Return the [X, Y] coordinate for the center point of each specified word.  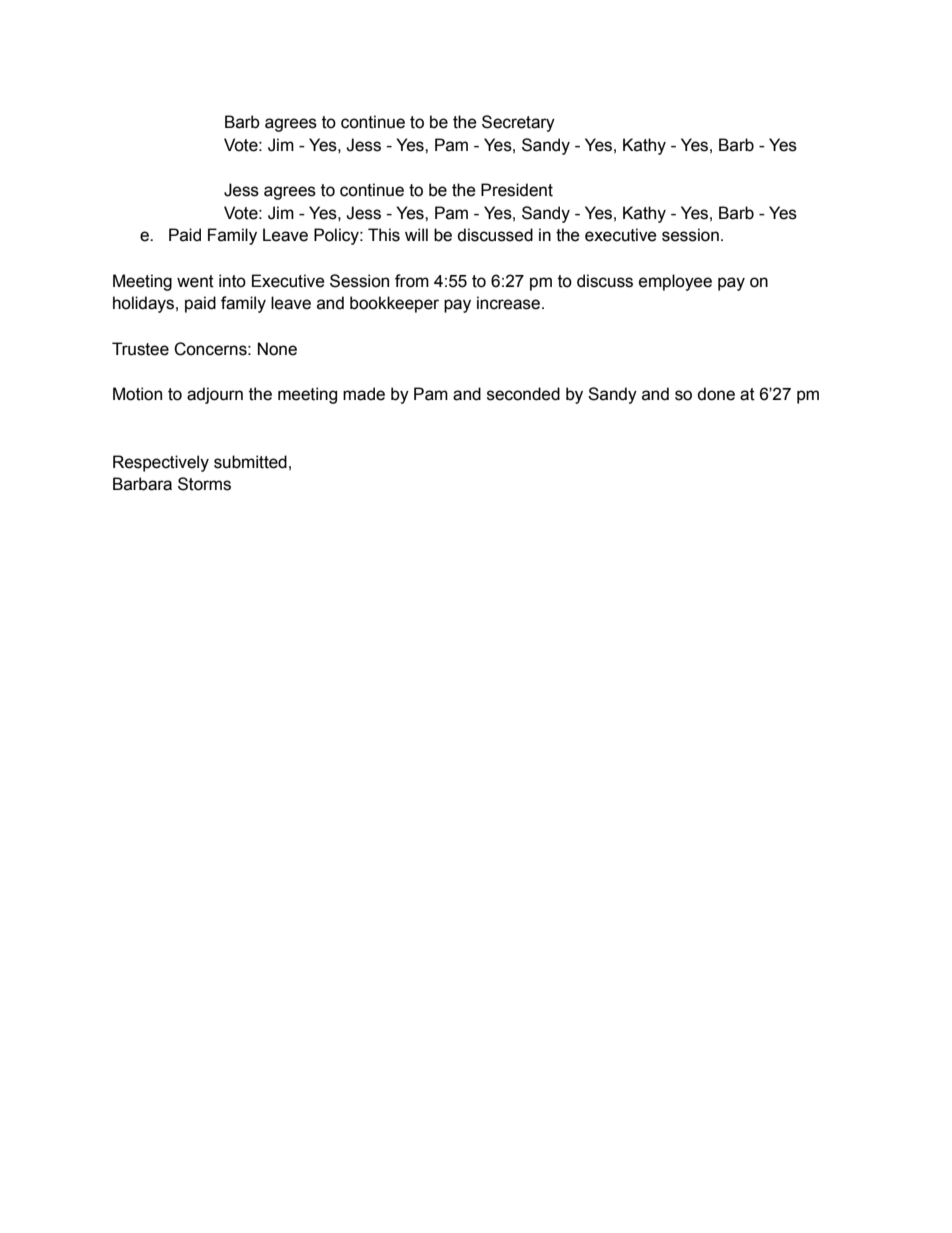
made [364, 394]
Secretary [518, 123]
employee [675, 282]
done [716, 394]
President [517, 190]
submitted [250, 462]
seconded [523, 394]
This [384, 235]
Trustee [140, 349]
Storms [204, 484]
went [195, 281]
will [416, 234]
